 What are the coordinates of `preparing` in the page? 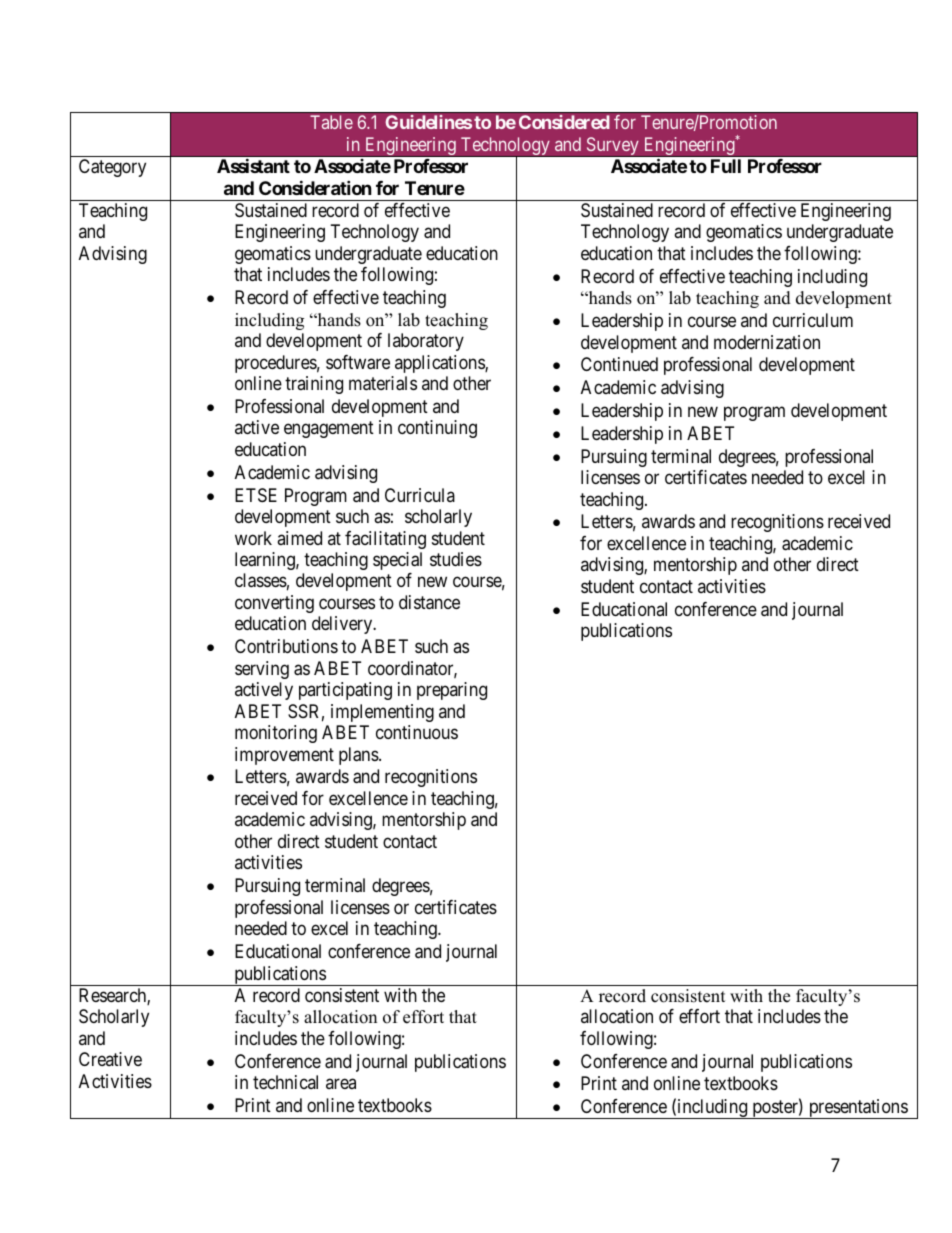 It's located at (452, 691).
